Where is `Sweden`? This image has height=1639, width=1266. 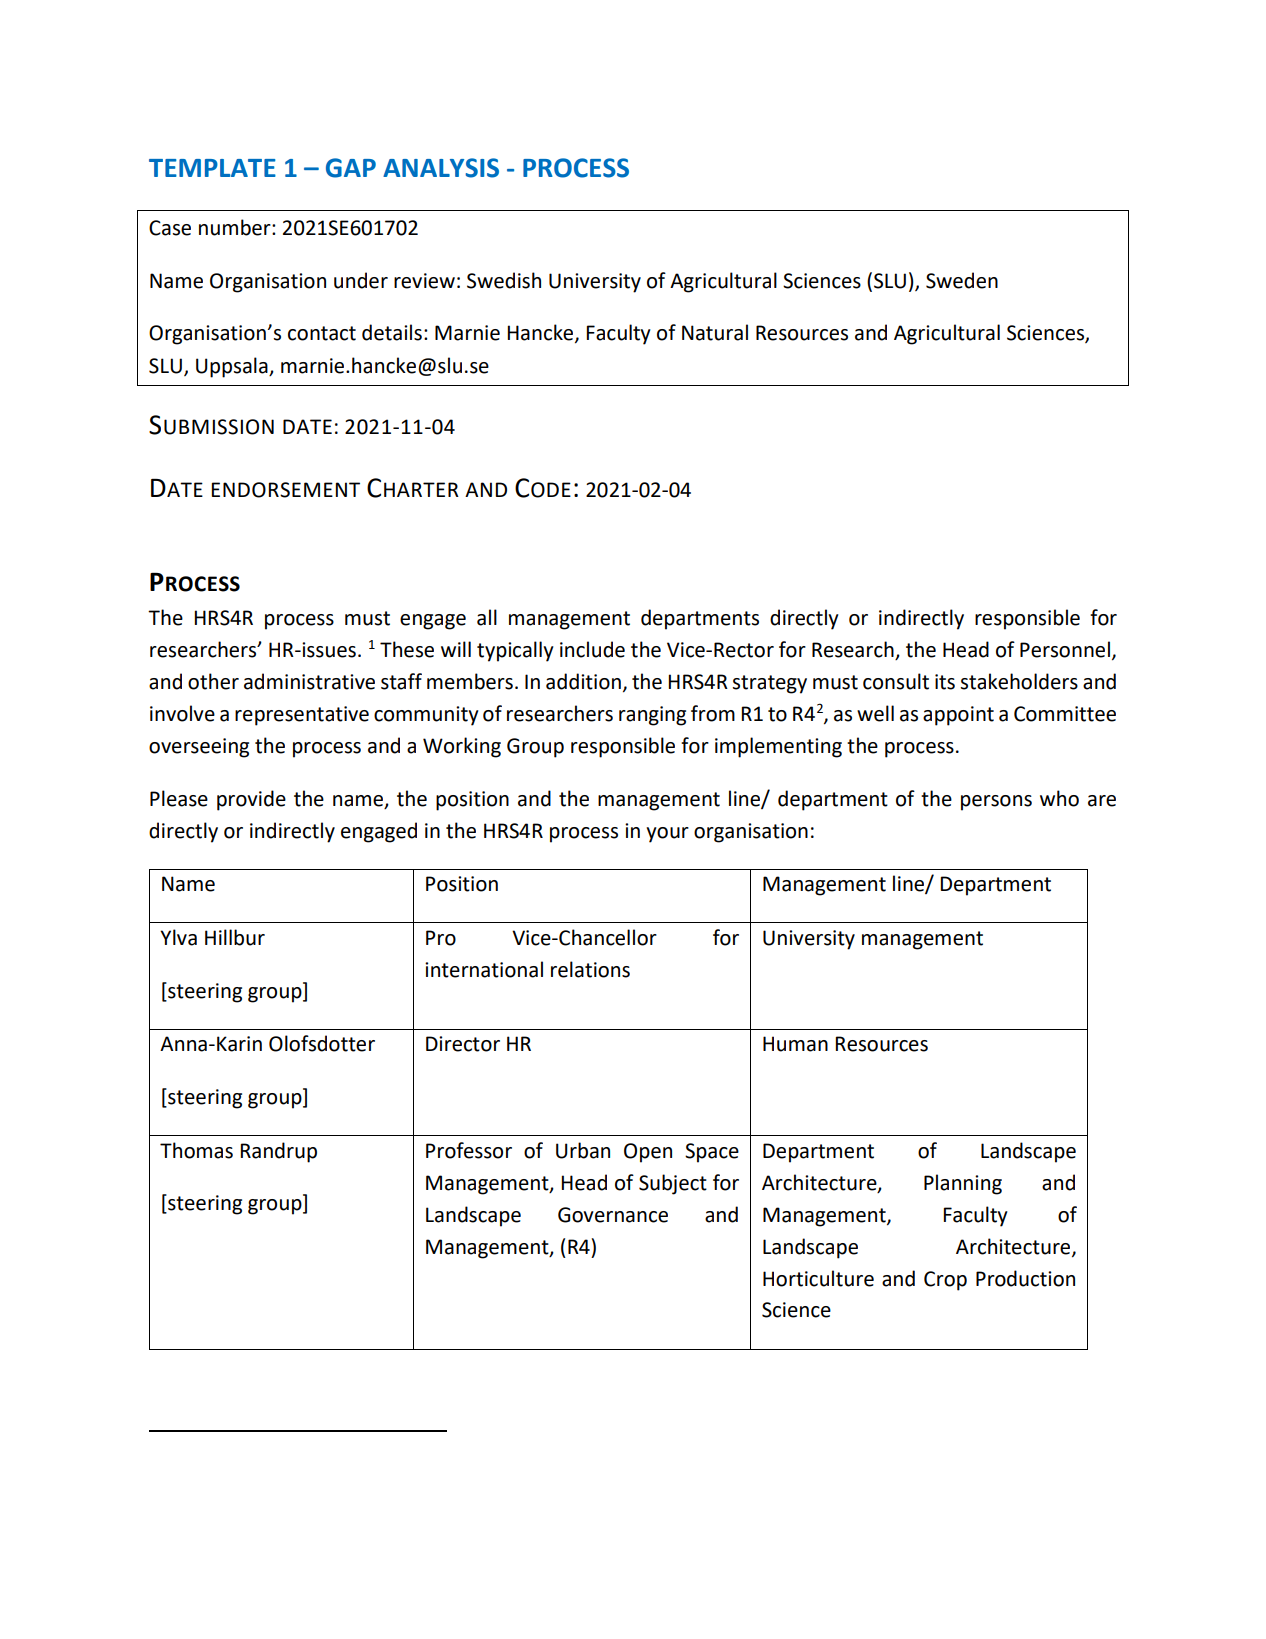
Sweden is located at coordinates (962, 280).
